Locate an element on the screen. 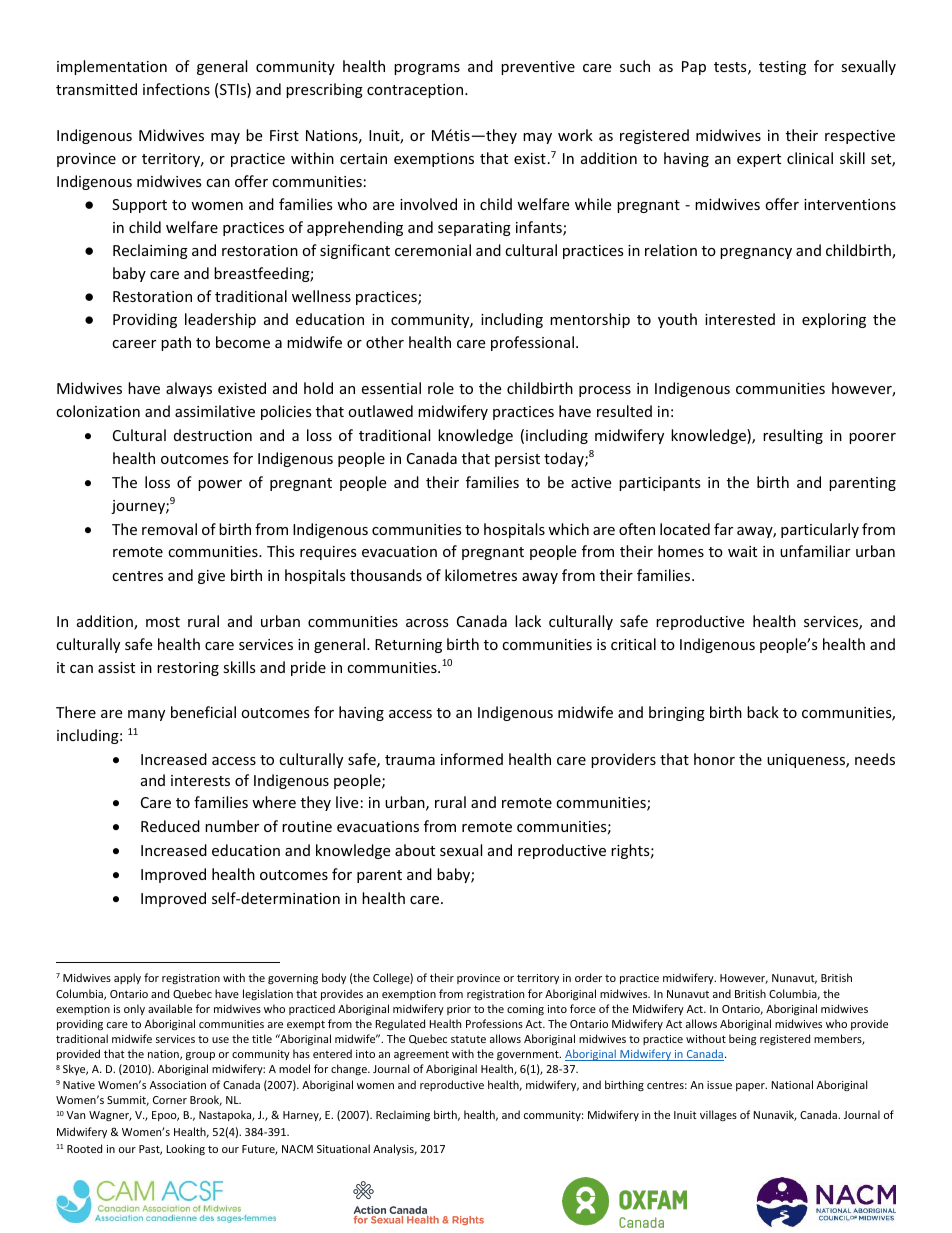 The height and width of the screenshot is (1233, 952). interested is located at coordinates (740, 319).
